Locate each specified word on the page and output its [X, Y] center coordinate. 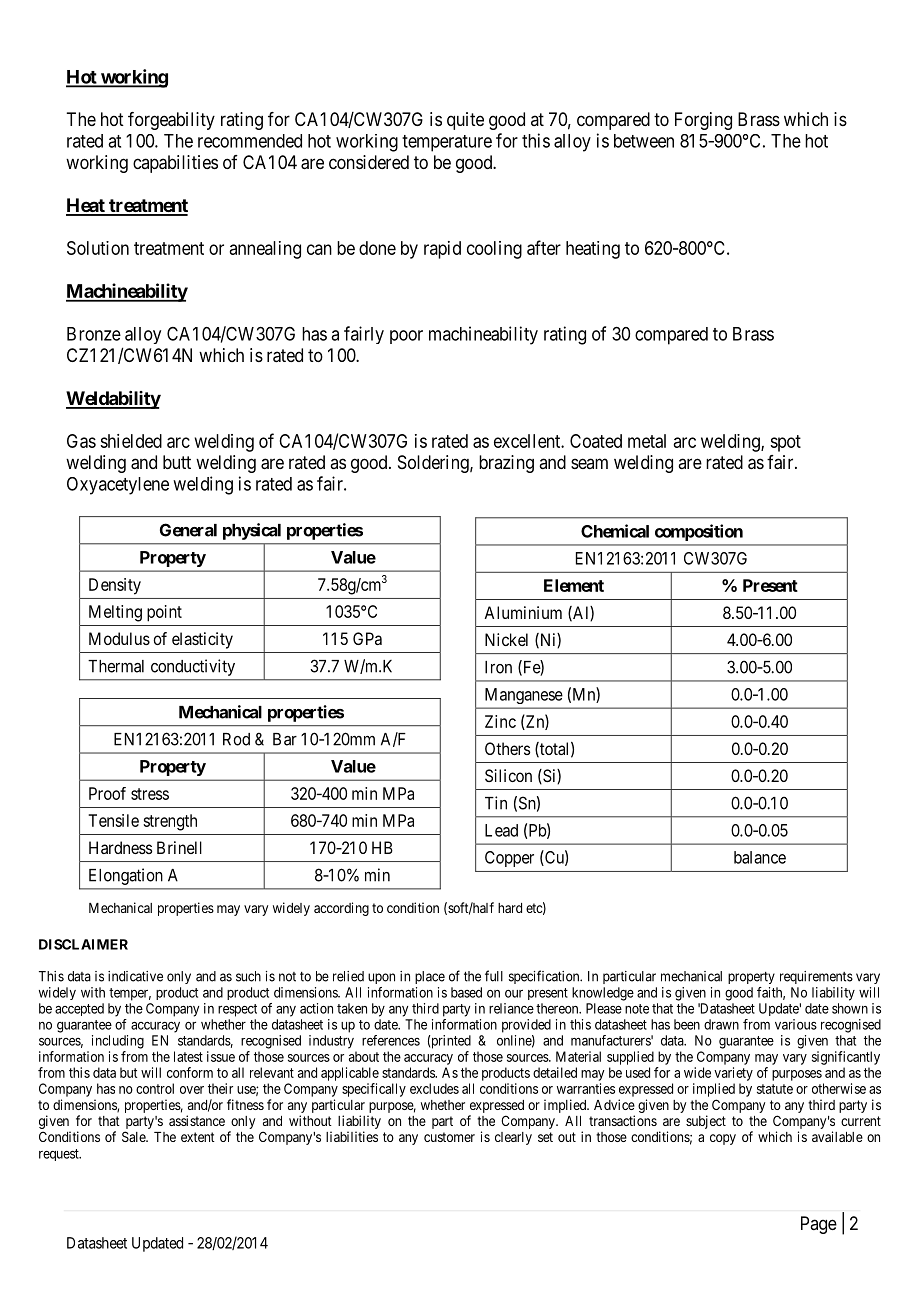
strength [170, 822]
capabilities [175, 164]
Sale [135, 1136]
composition [699, 532]
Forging [703, 121]
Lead [501, 830]
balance [760, 857]
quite [465, 121]
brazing [506, 464]
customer [449, 1137]
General [188, 530]
